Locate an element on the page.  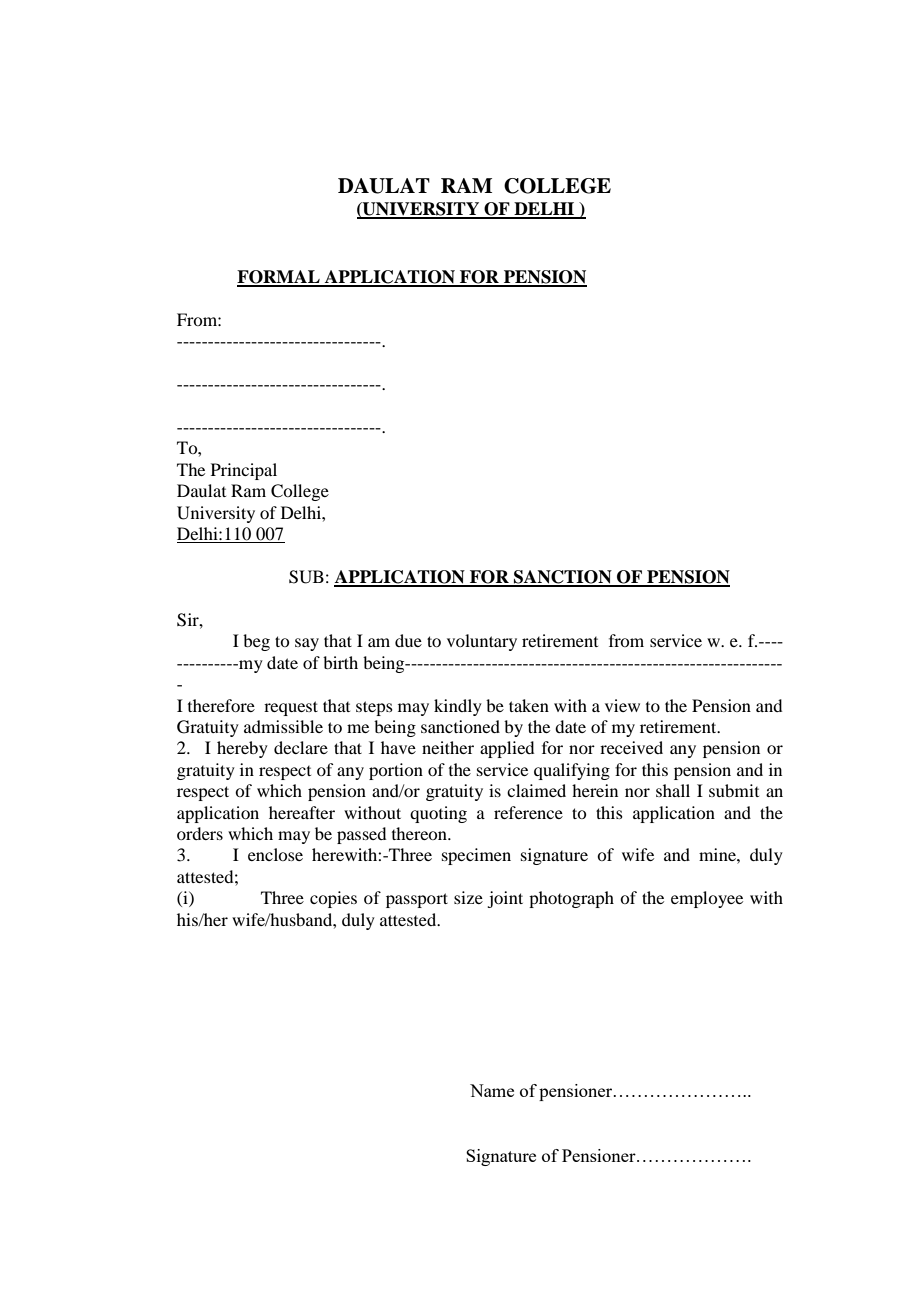
enclose is located at coordinates (275, 854).
